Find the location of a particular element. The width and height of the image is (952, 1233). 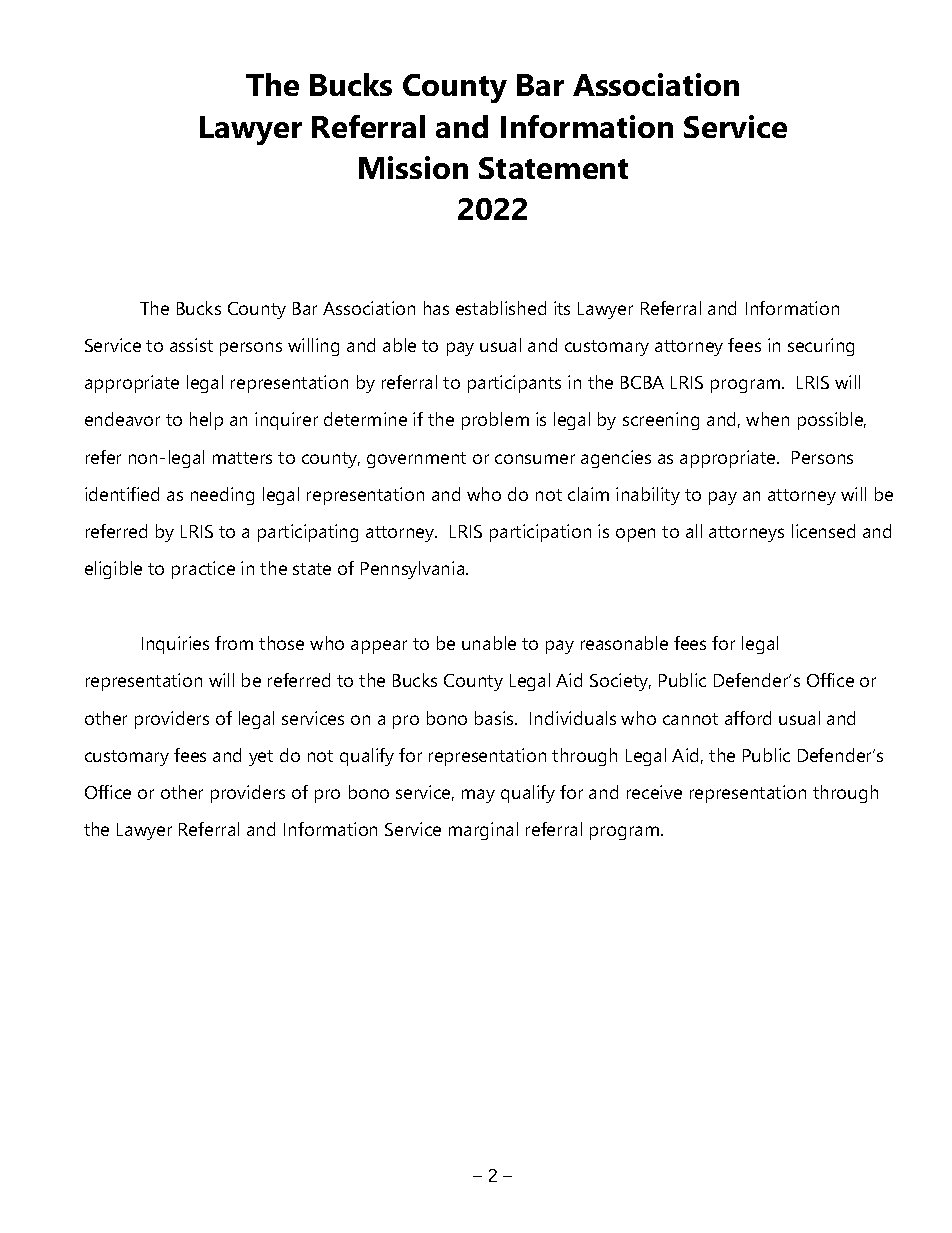

has is located at coordinates (436, 308).
